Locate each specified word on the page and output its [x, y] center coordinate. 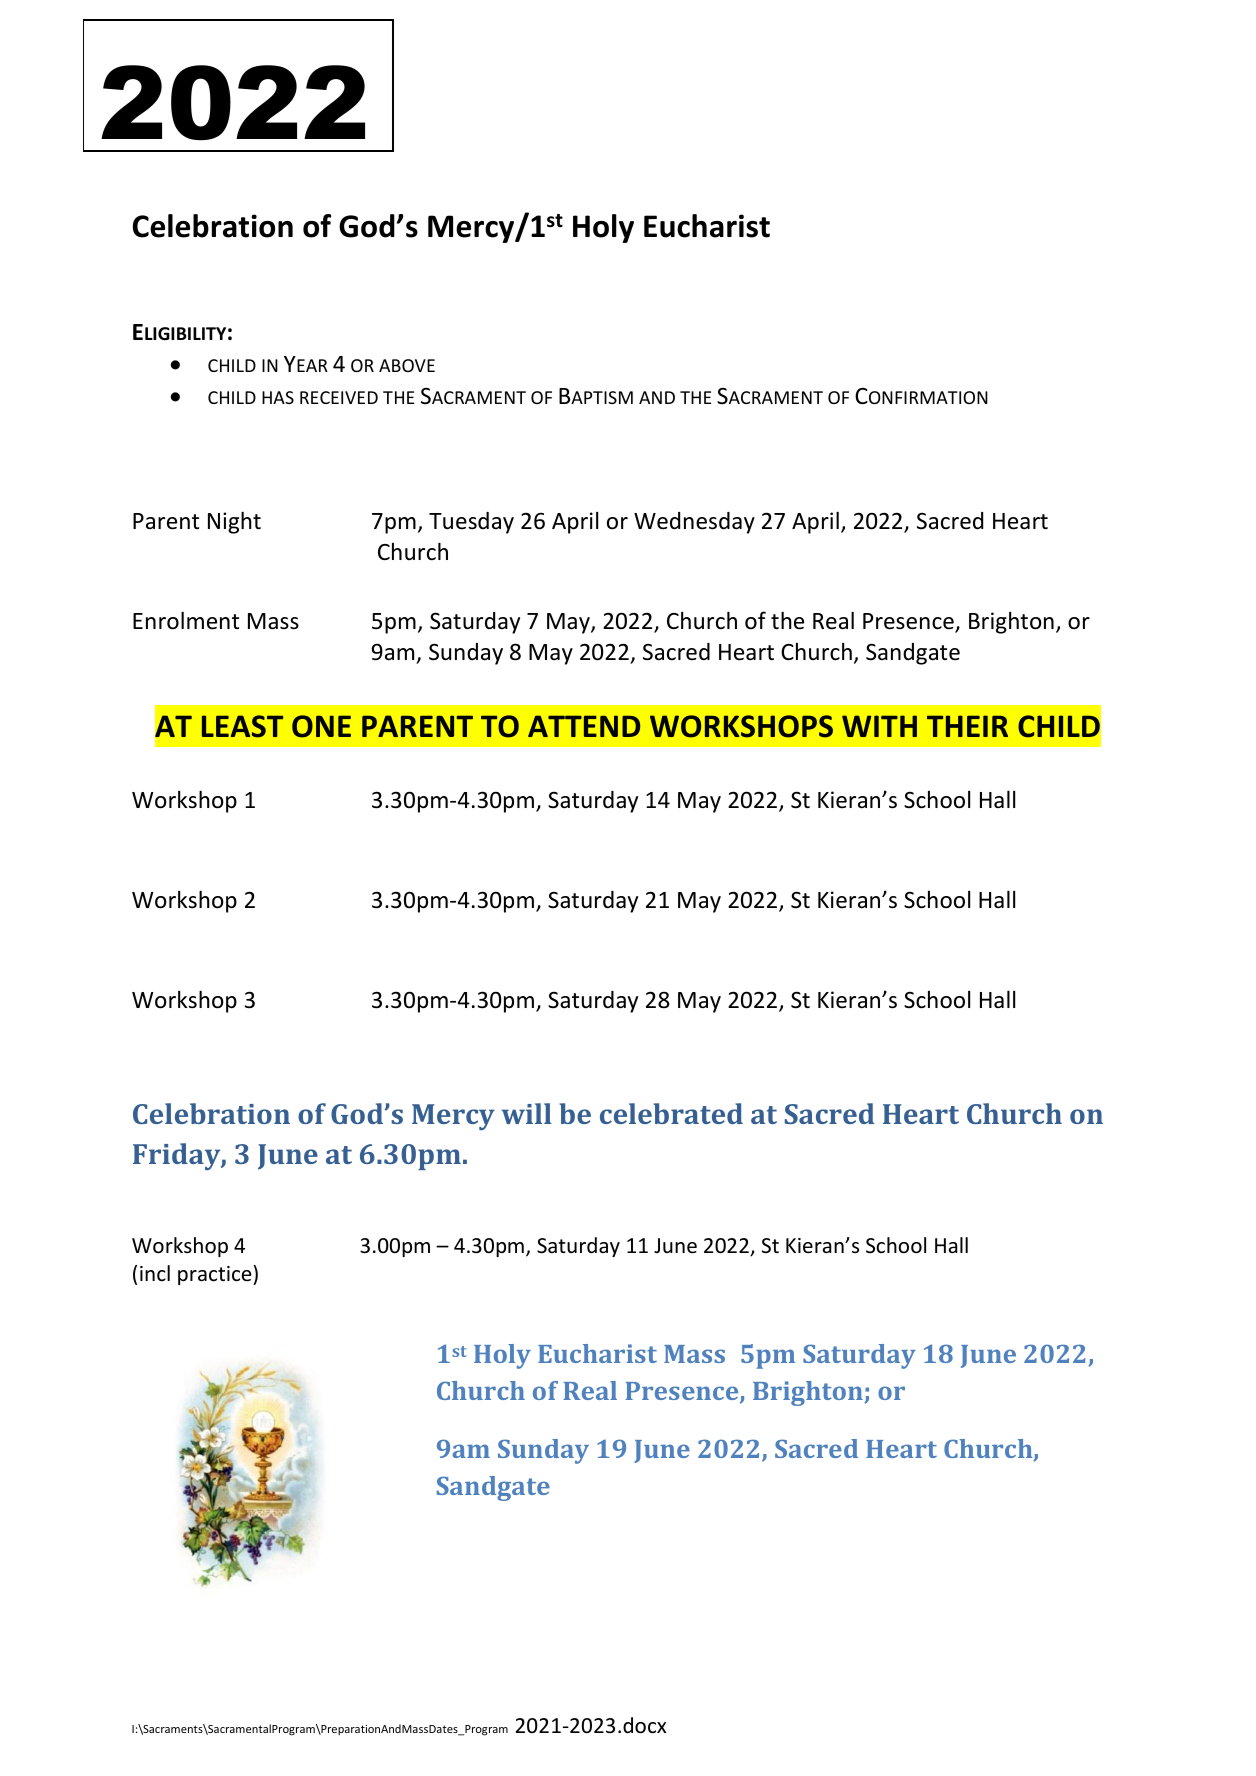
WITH [879, 726]
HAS [278, 397]
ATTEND [584, 726]
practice [216, 1275]
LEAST [242, 726]
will [527, 1113]
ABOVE [407, 365]
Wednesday [694, 523]
